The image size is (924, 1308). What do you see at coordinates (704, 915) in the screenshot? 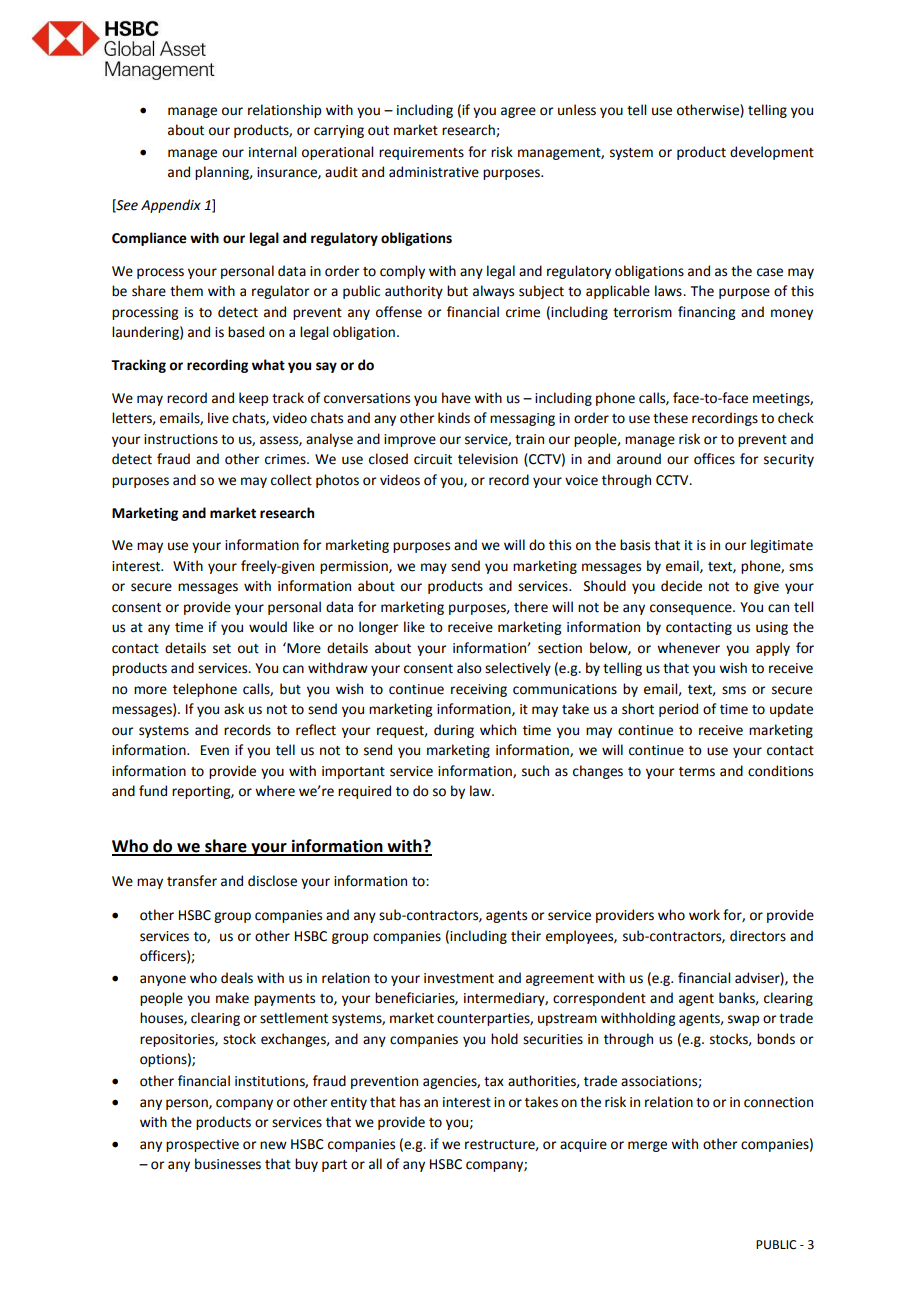
I see `work` at bounding box center [704, 915].
